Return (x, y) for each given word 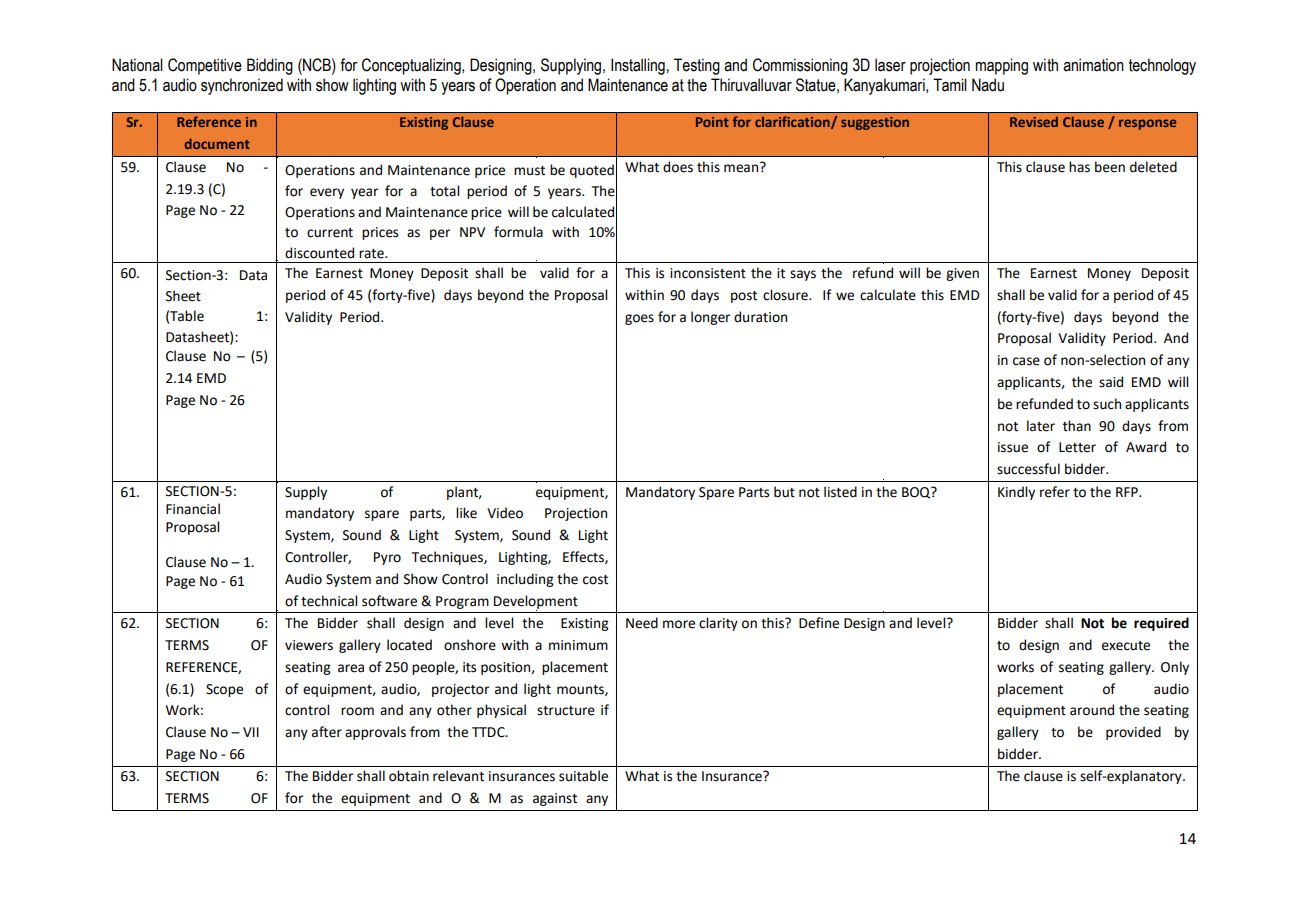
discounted (319, 253)
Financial (193, 509)
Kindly (1016, 493)
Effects (584, 557)
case (1026, 361)
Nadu (988, 85)
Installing (638, 66)
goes (639, 319)
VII (251, 732)
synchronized (242, 86)
